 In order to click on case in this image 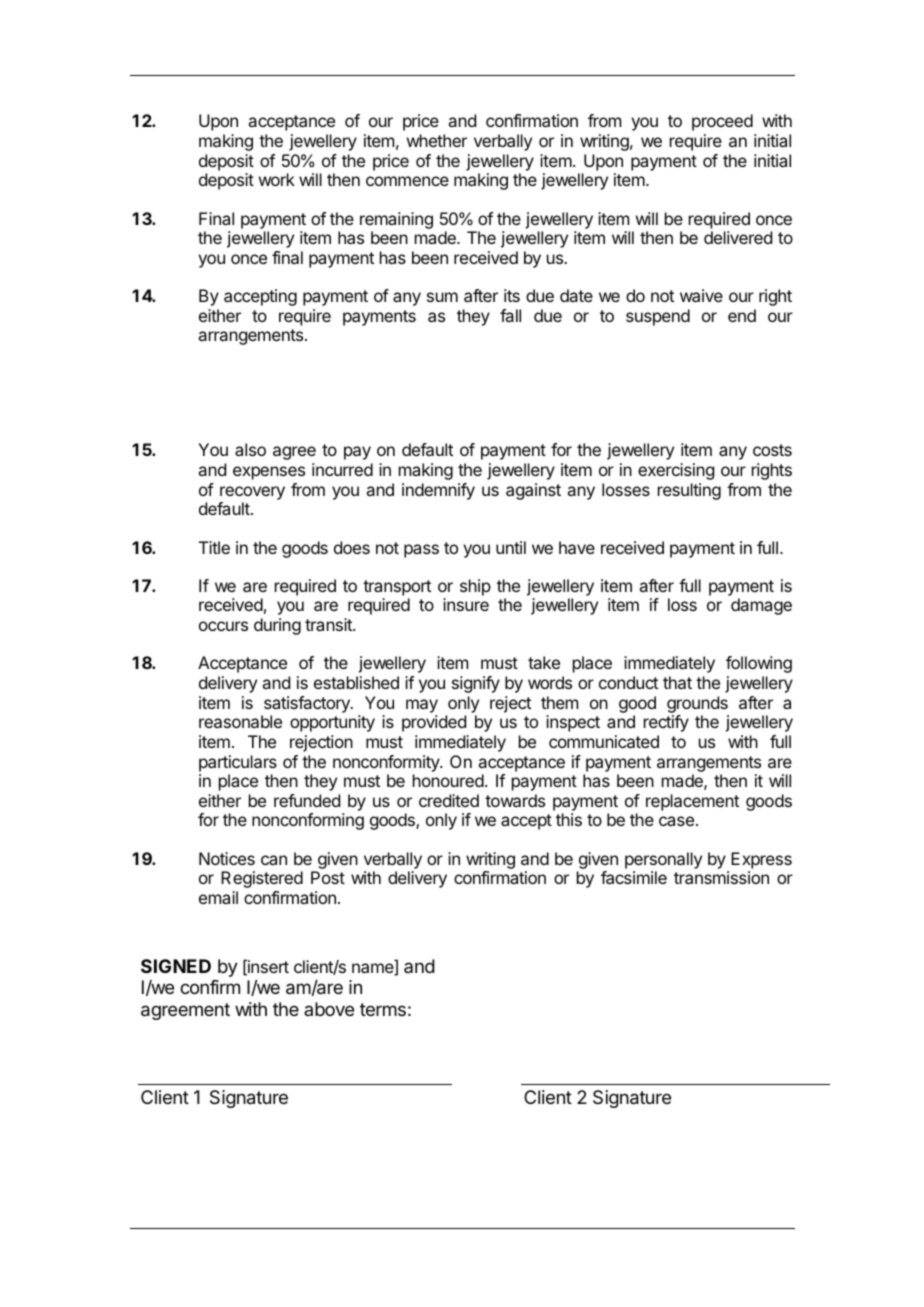, I will do `click(676, 821)`.
